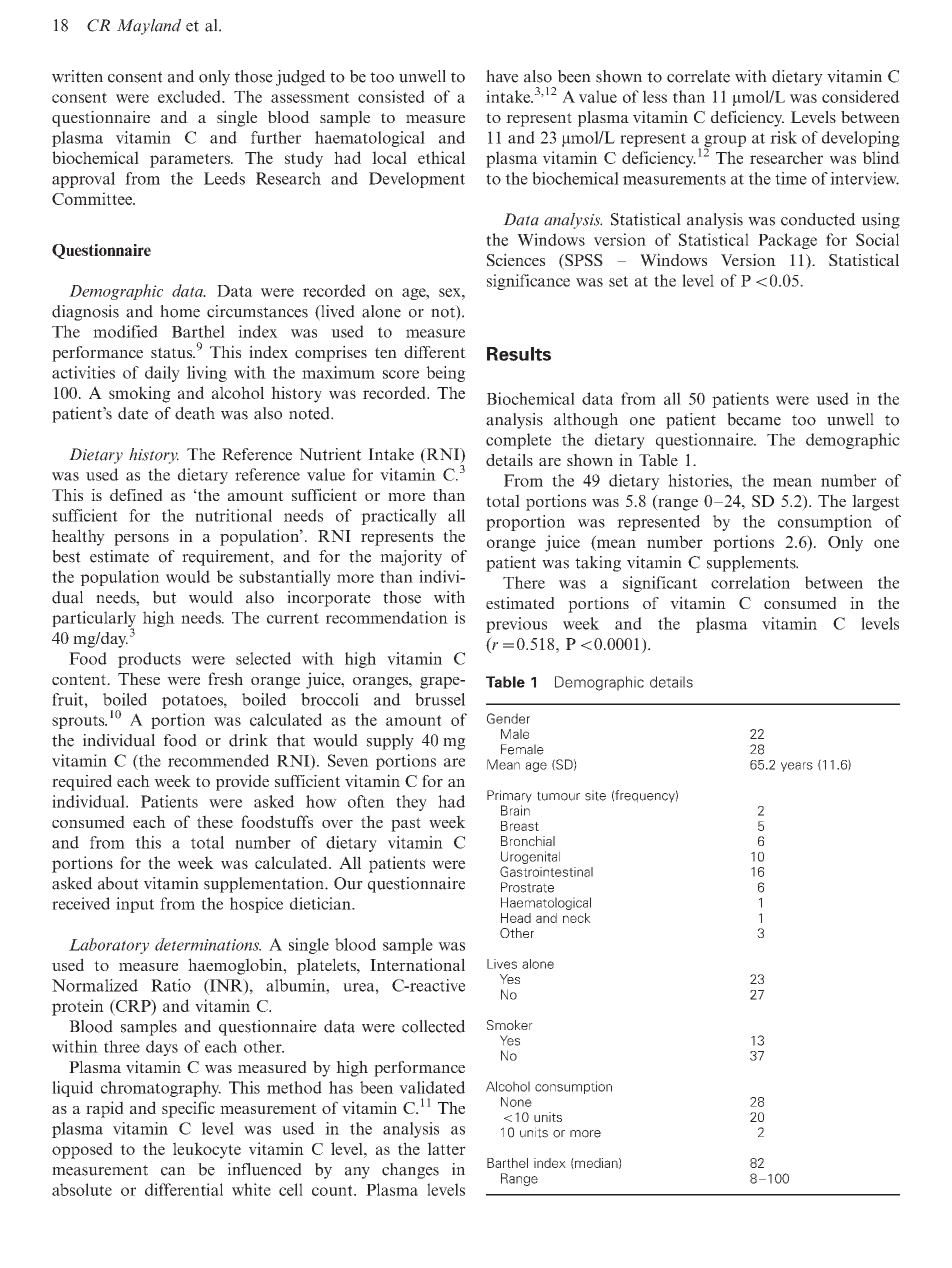 Image resolution: width=952 pixels, height=1268 pixels. Describe the element at coordinates (750, 582) in the screenshot. I see `correlation` at that location.
